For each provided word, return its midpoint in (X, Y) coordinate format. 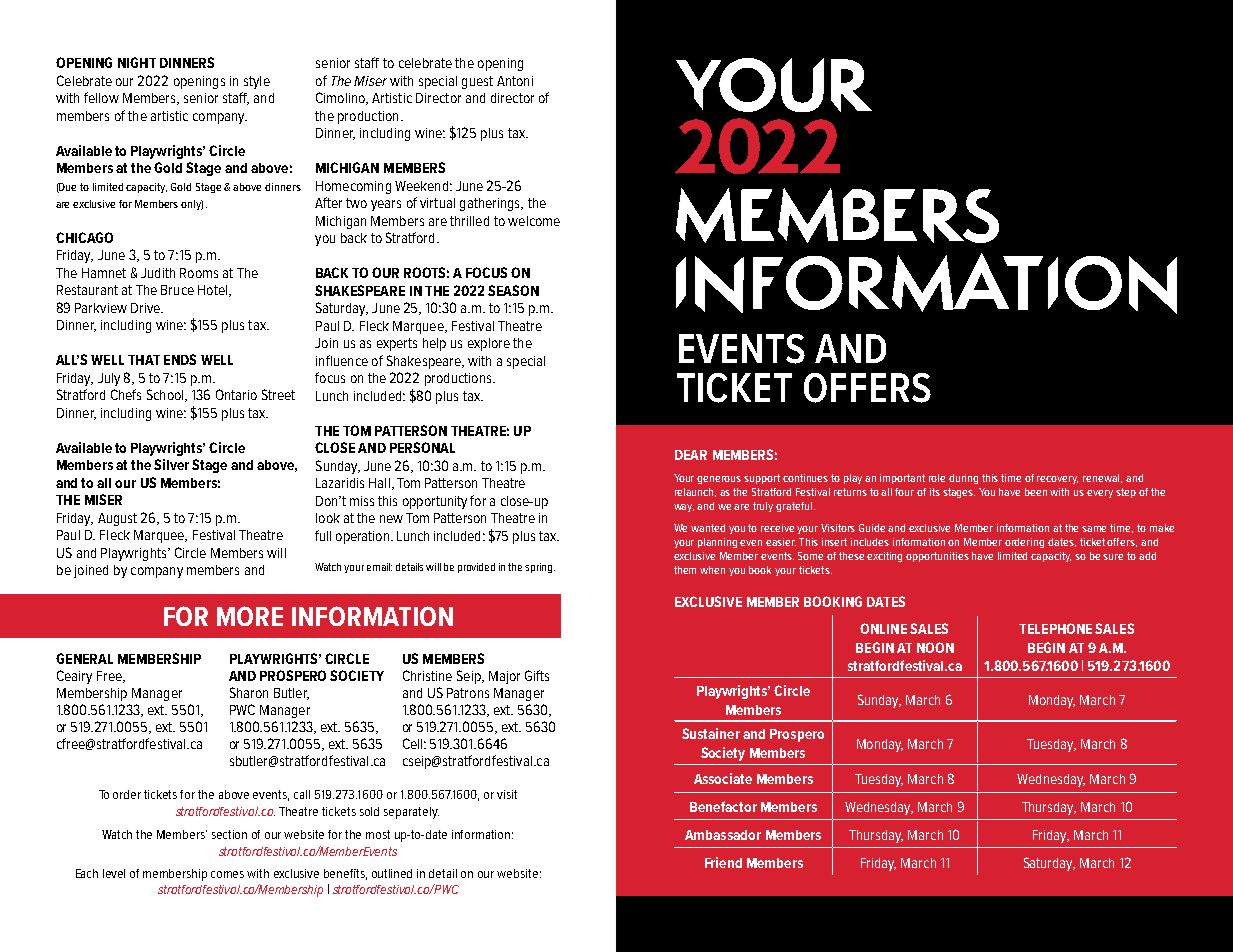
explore (489, 344)
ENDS (180, 359)
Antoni (515, 81)
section (229, 834)
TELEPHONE (1055, 628)
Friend (723, 862)
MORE (250, 616)
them (685, 570)
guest (477, 82)
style (257, 82)
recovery (1057, 480)
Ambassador (723, 835)
